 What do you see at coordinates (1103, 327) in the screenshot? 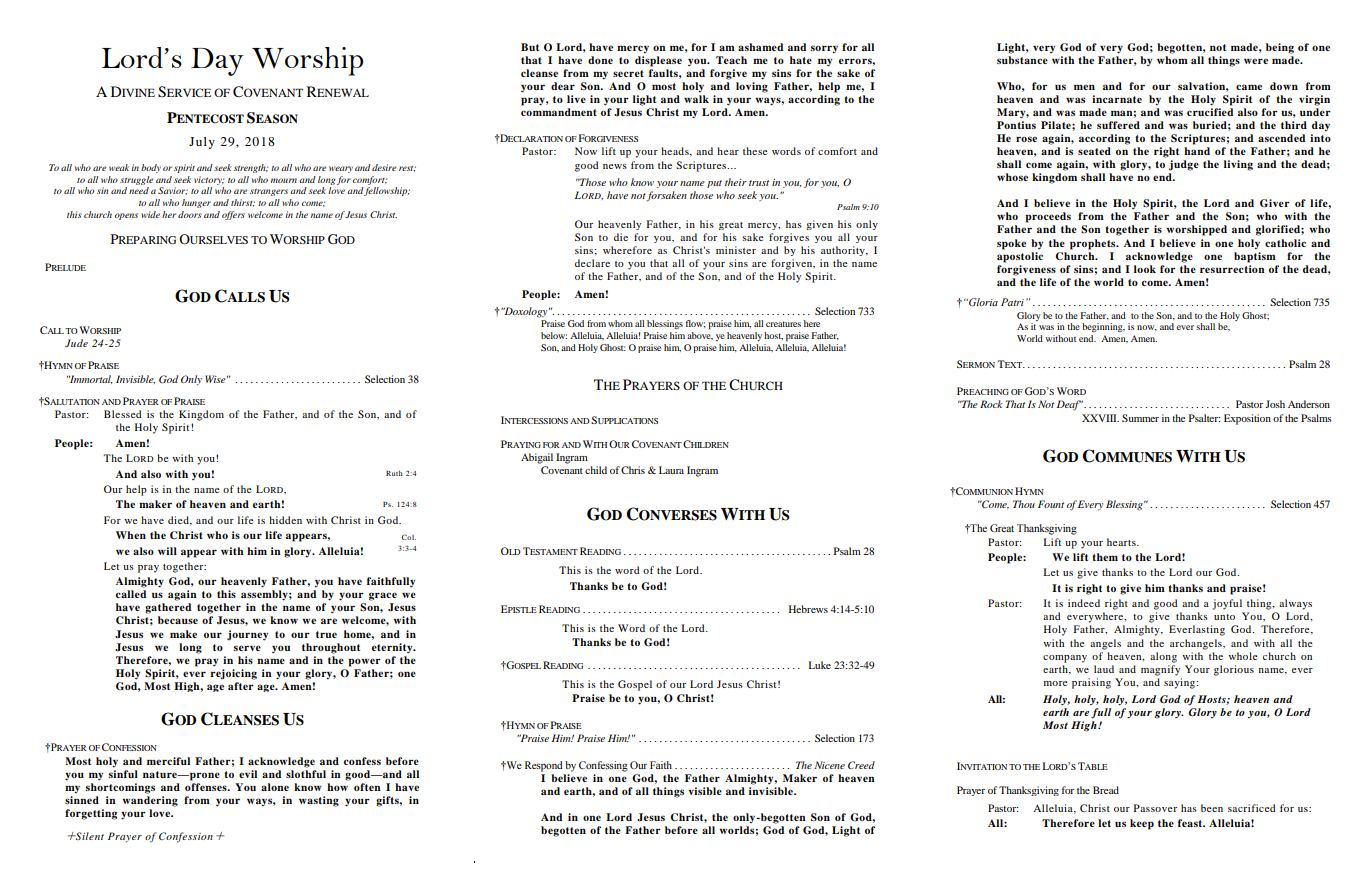
I see `beginning` at bounding box center [1103, 327].
